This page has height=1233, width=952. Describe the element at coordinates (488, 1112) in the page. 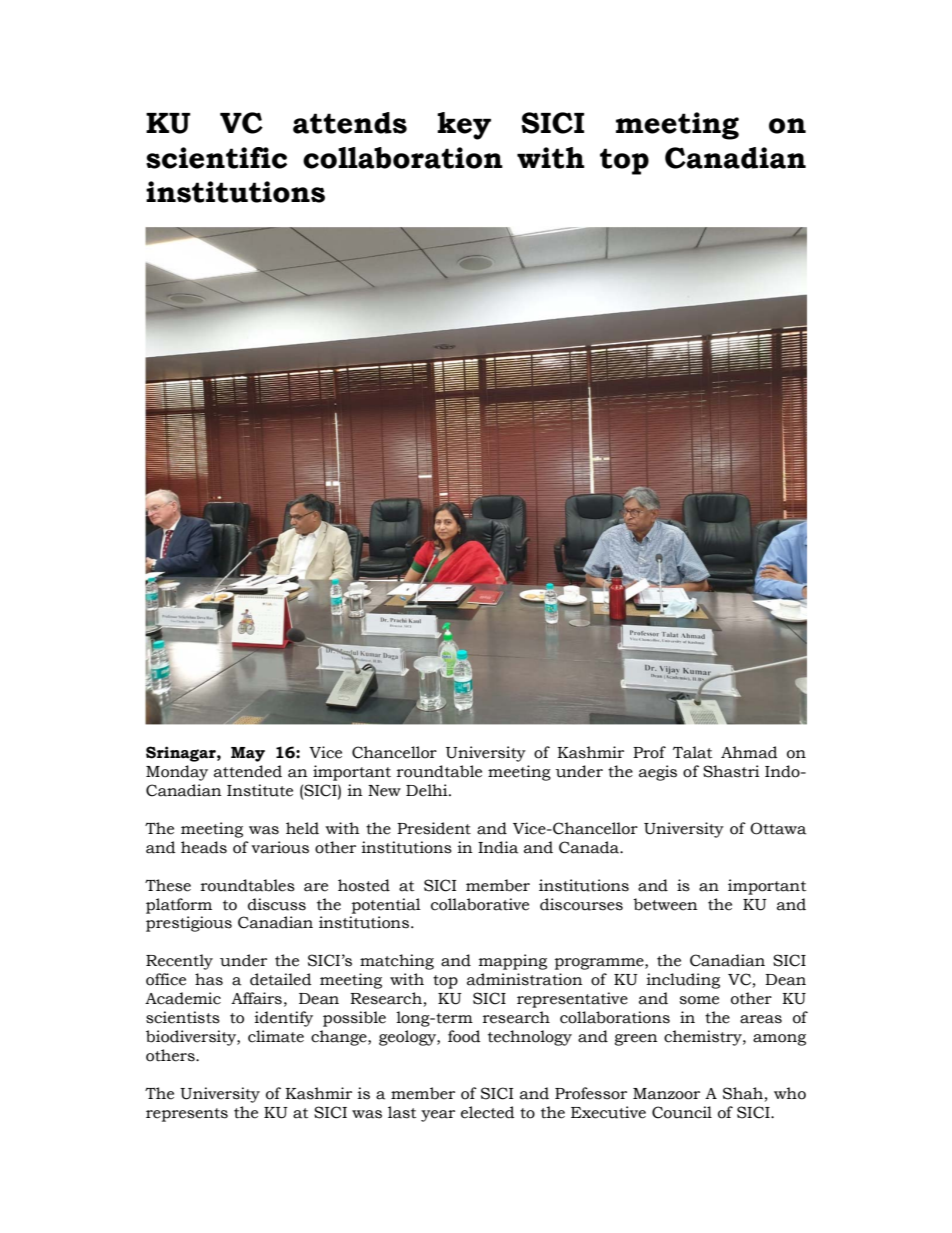

I see `elected` at that location.
